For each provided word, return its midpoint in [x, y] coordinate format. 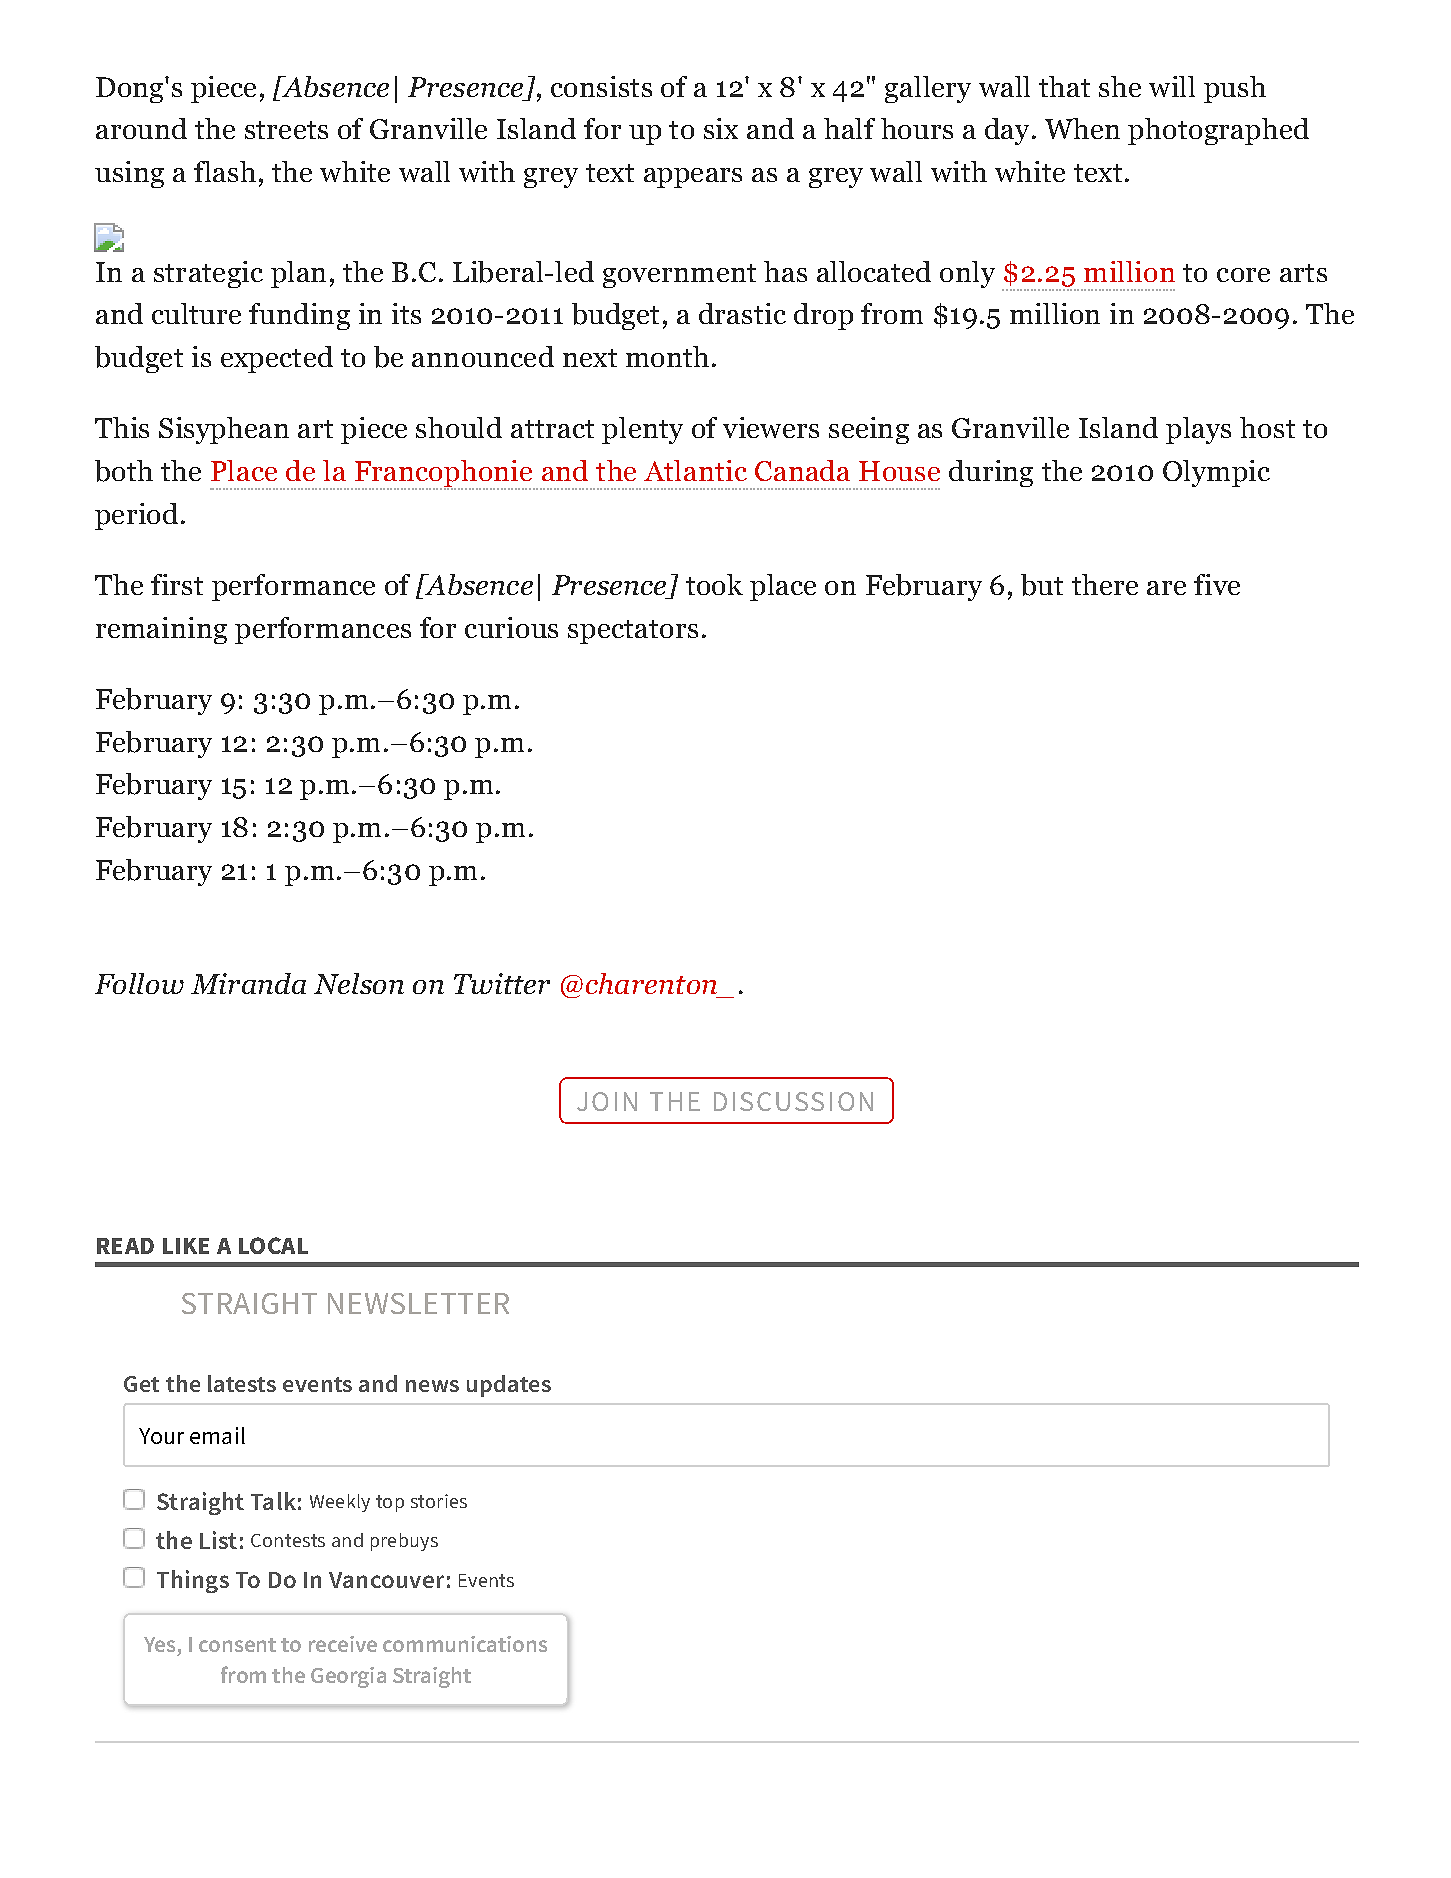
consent [237, 1645]
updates [509, 1386]
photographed [1218, 131]
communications [465, 1644]
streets [286, 130]
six [721, 128]
